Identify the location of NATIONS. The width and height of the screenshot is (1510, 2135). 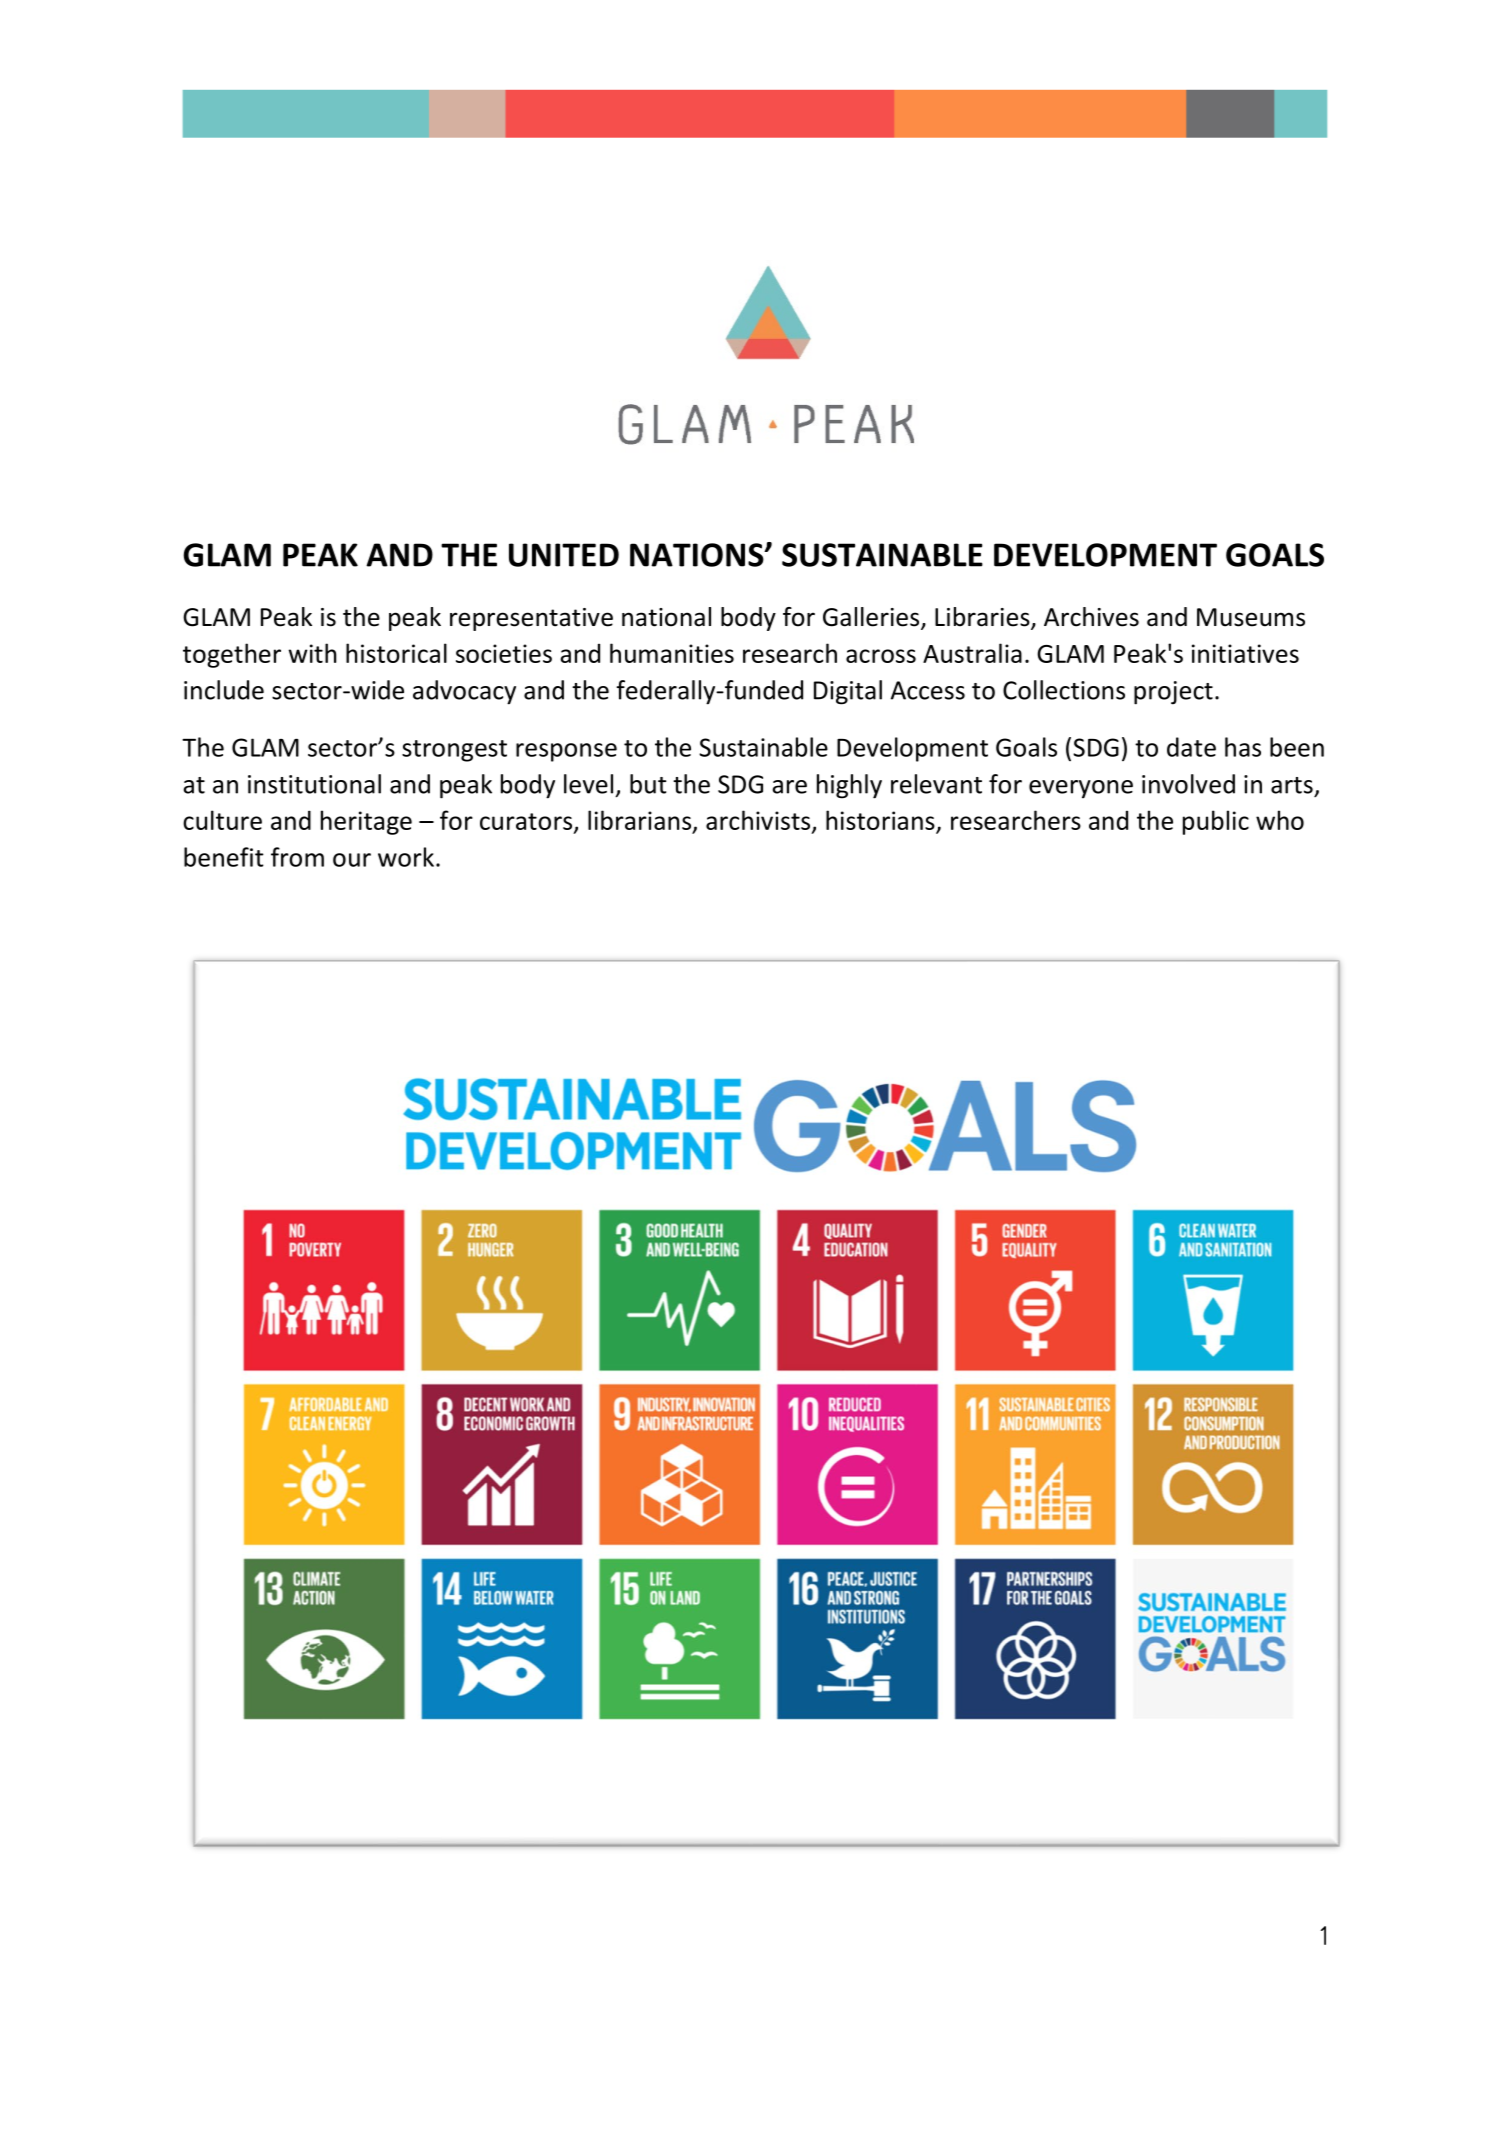
(698, 555).
